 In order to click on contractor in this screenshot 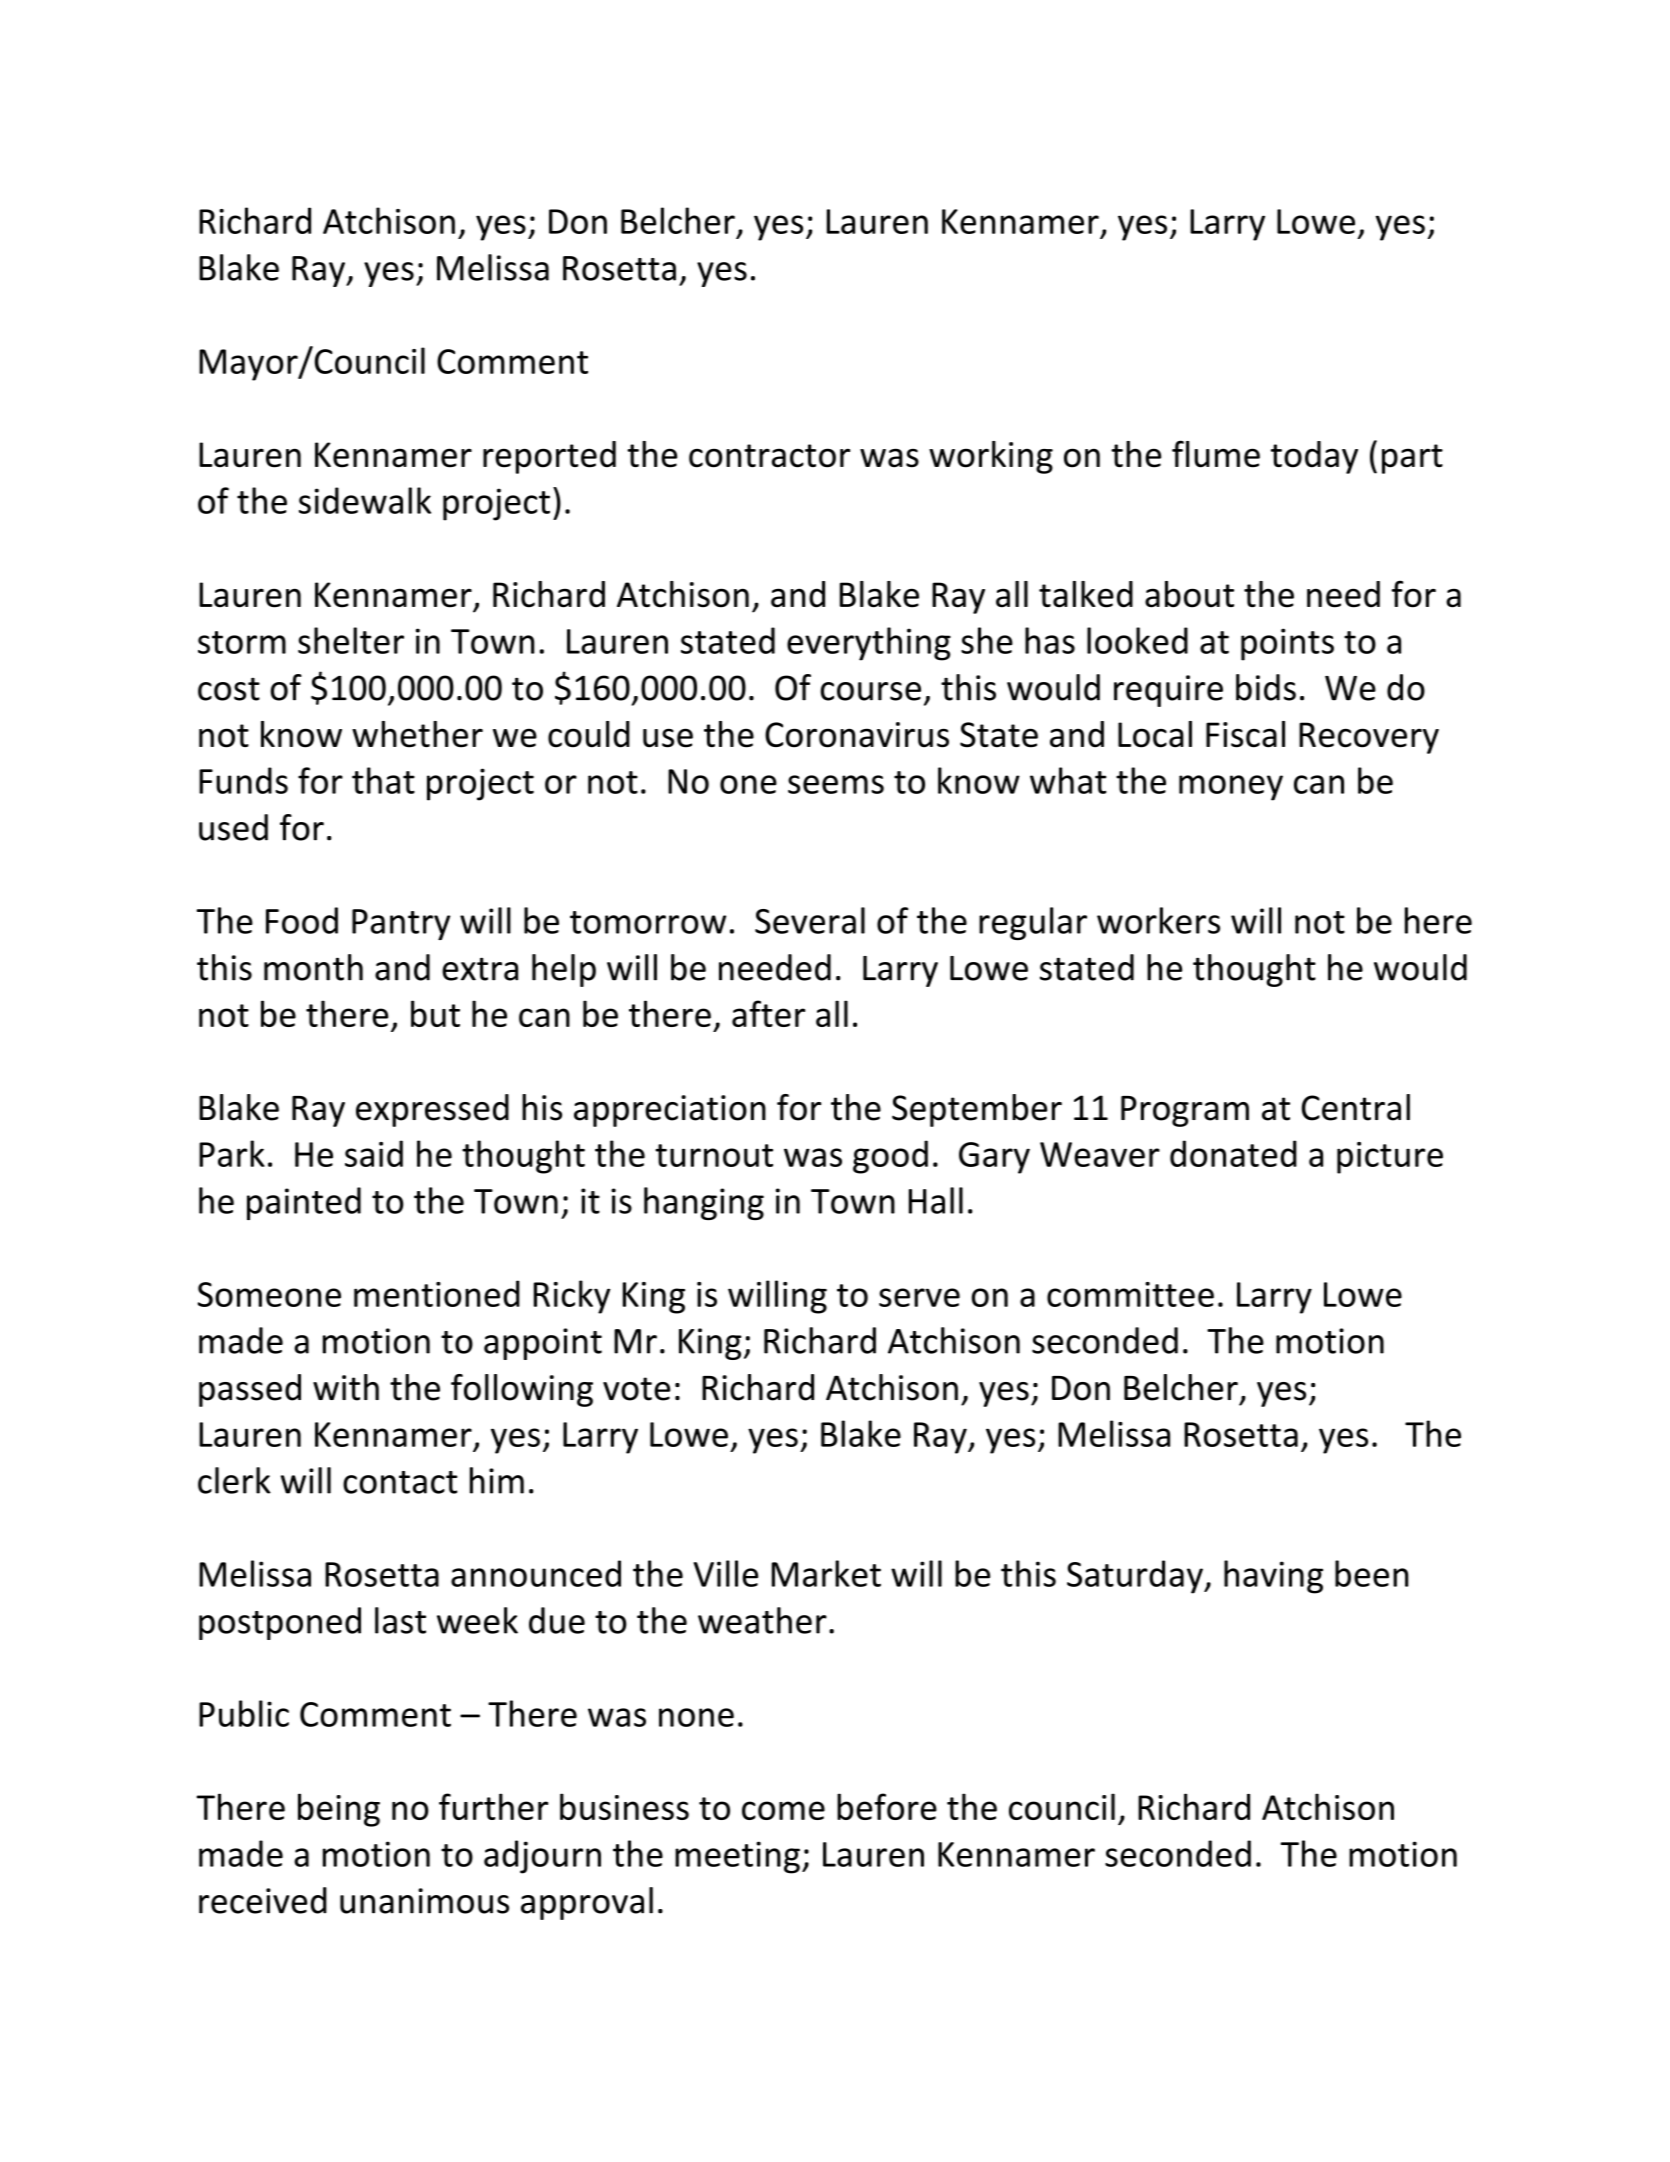, I will do `click(769, 456)`.
